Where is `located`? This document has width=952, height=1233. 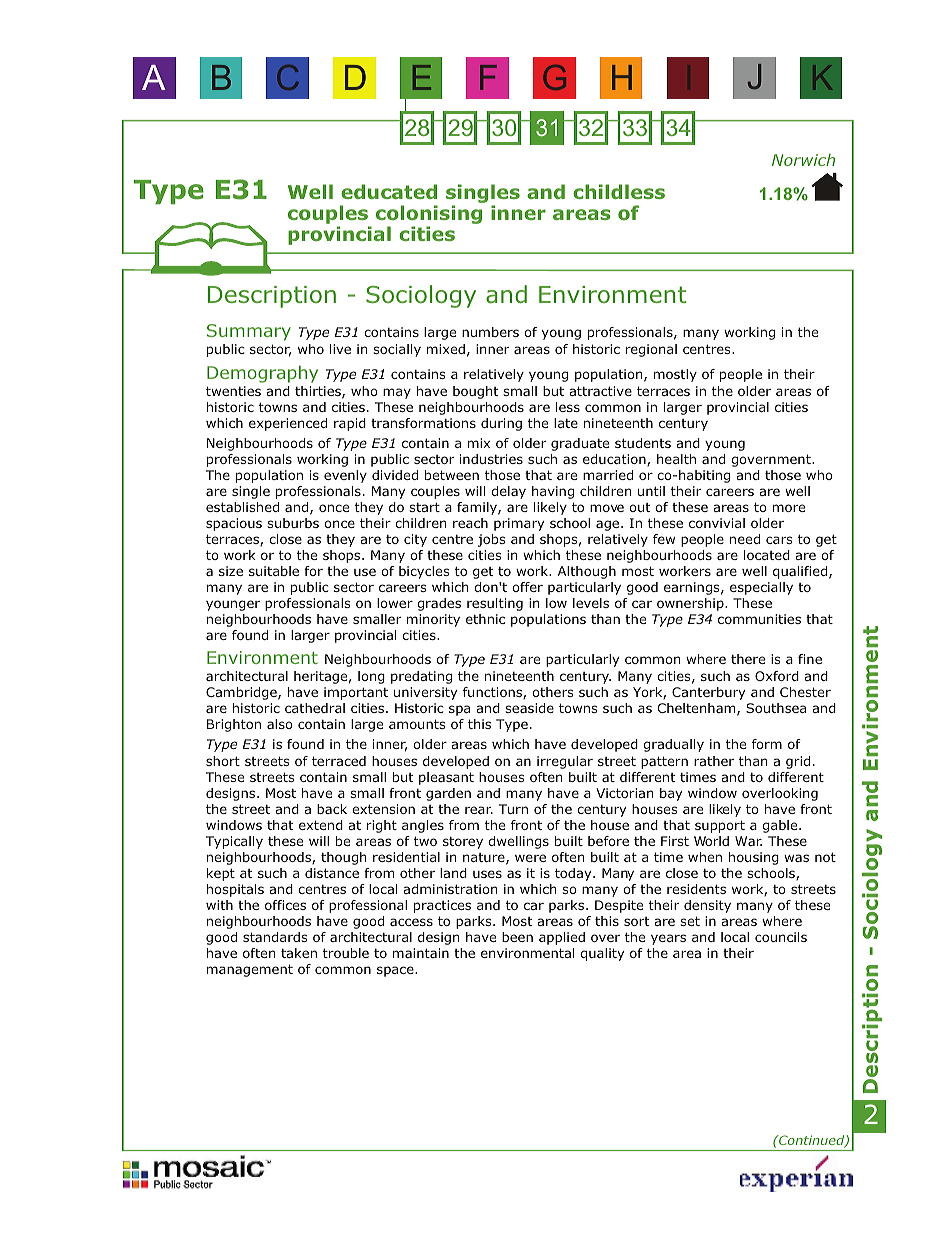
located is located at coordinates (767, 555).
